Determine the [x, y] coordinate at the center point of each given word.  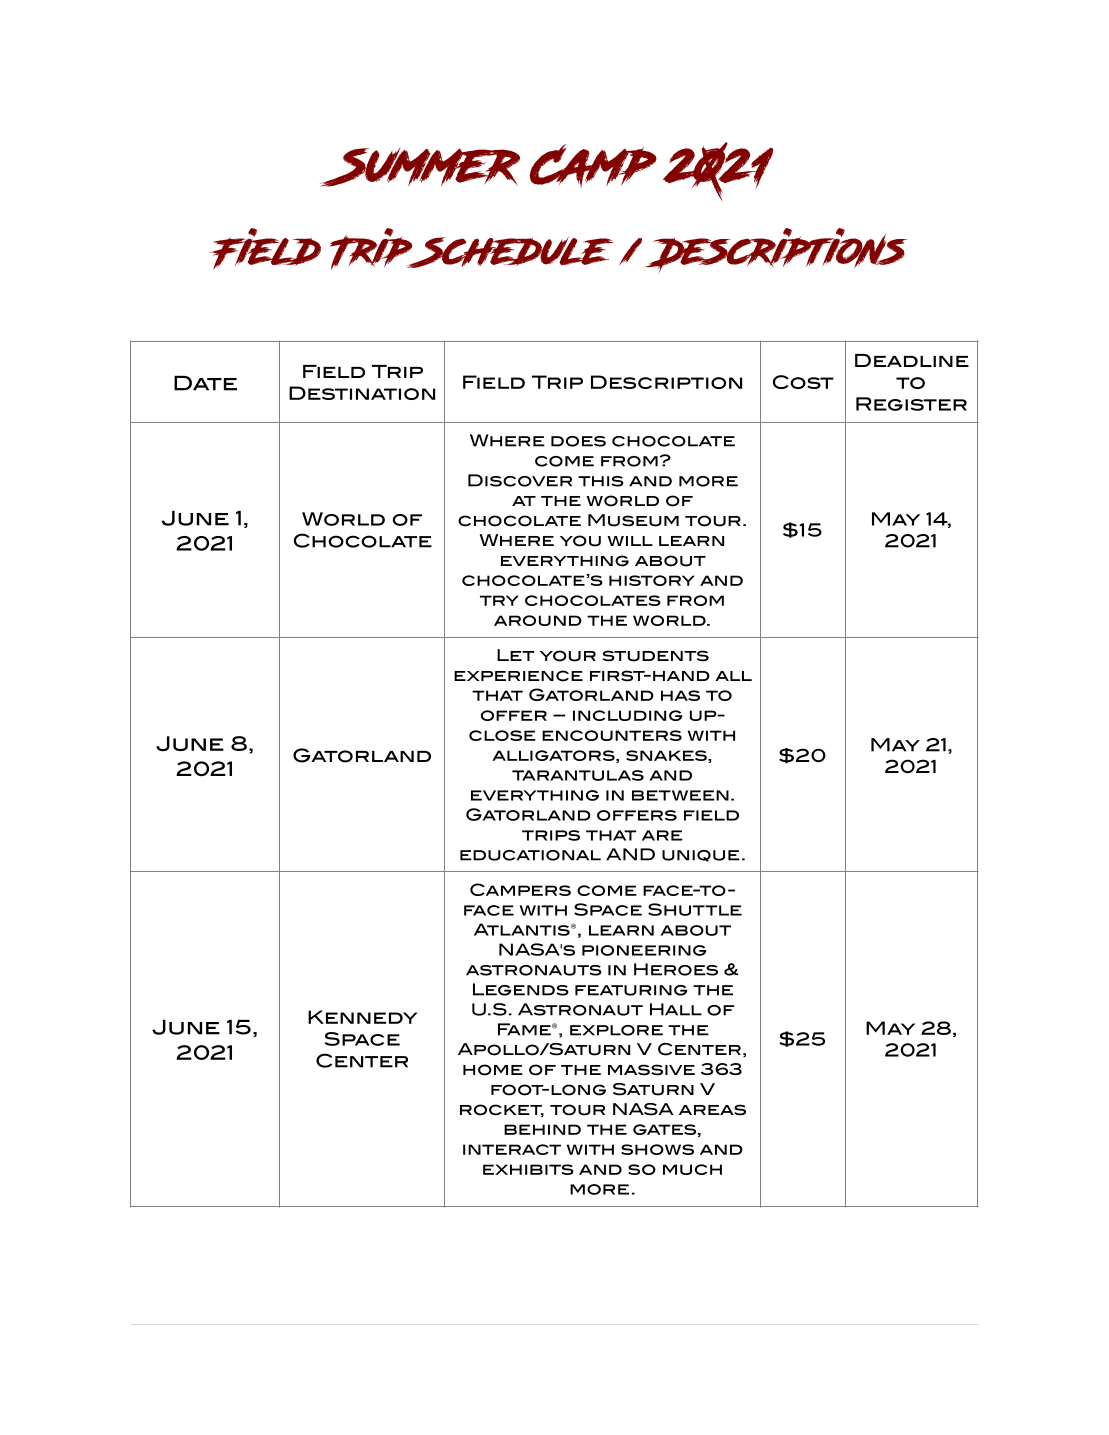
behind [542, 1129]
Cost [803, 382]
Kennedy [362, 1017]
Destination [362, 393]
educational [530, 855]
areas [712, 1110]
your [568, 656]
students [655, 656]
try [499, 600]
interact [512, 1149]
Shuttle [695, 909]
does [578, 441]
